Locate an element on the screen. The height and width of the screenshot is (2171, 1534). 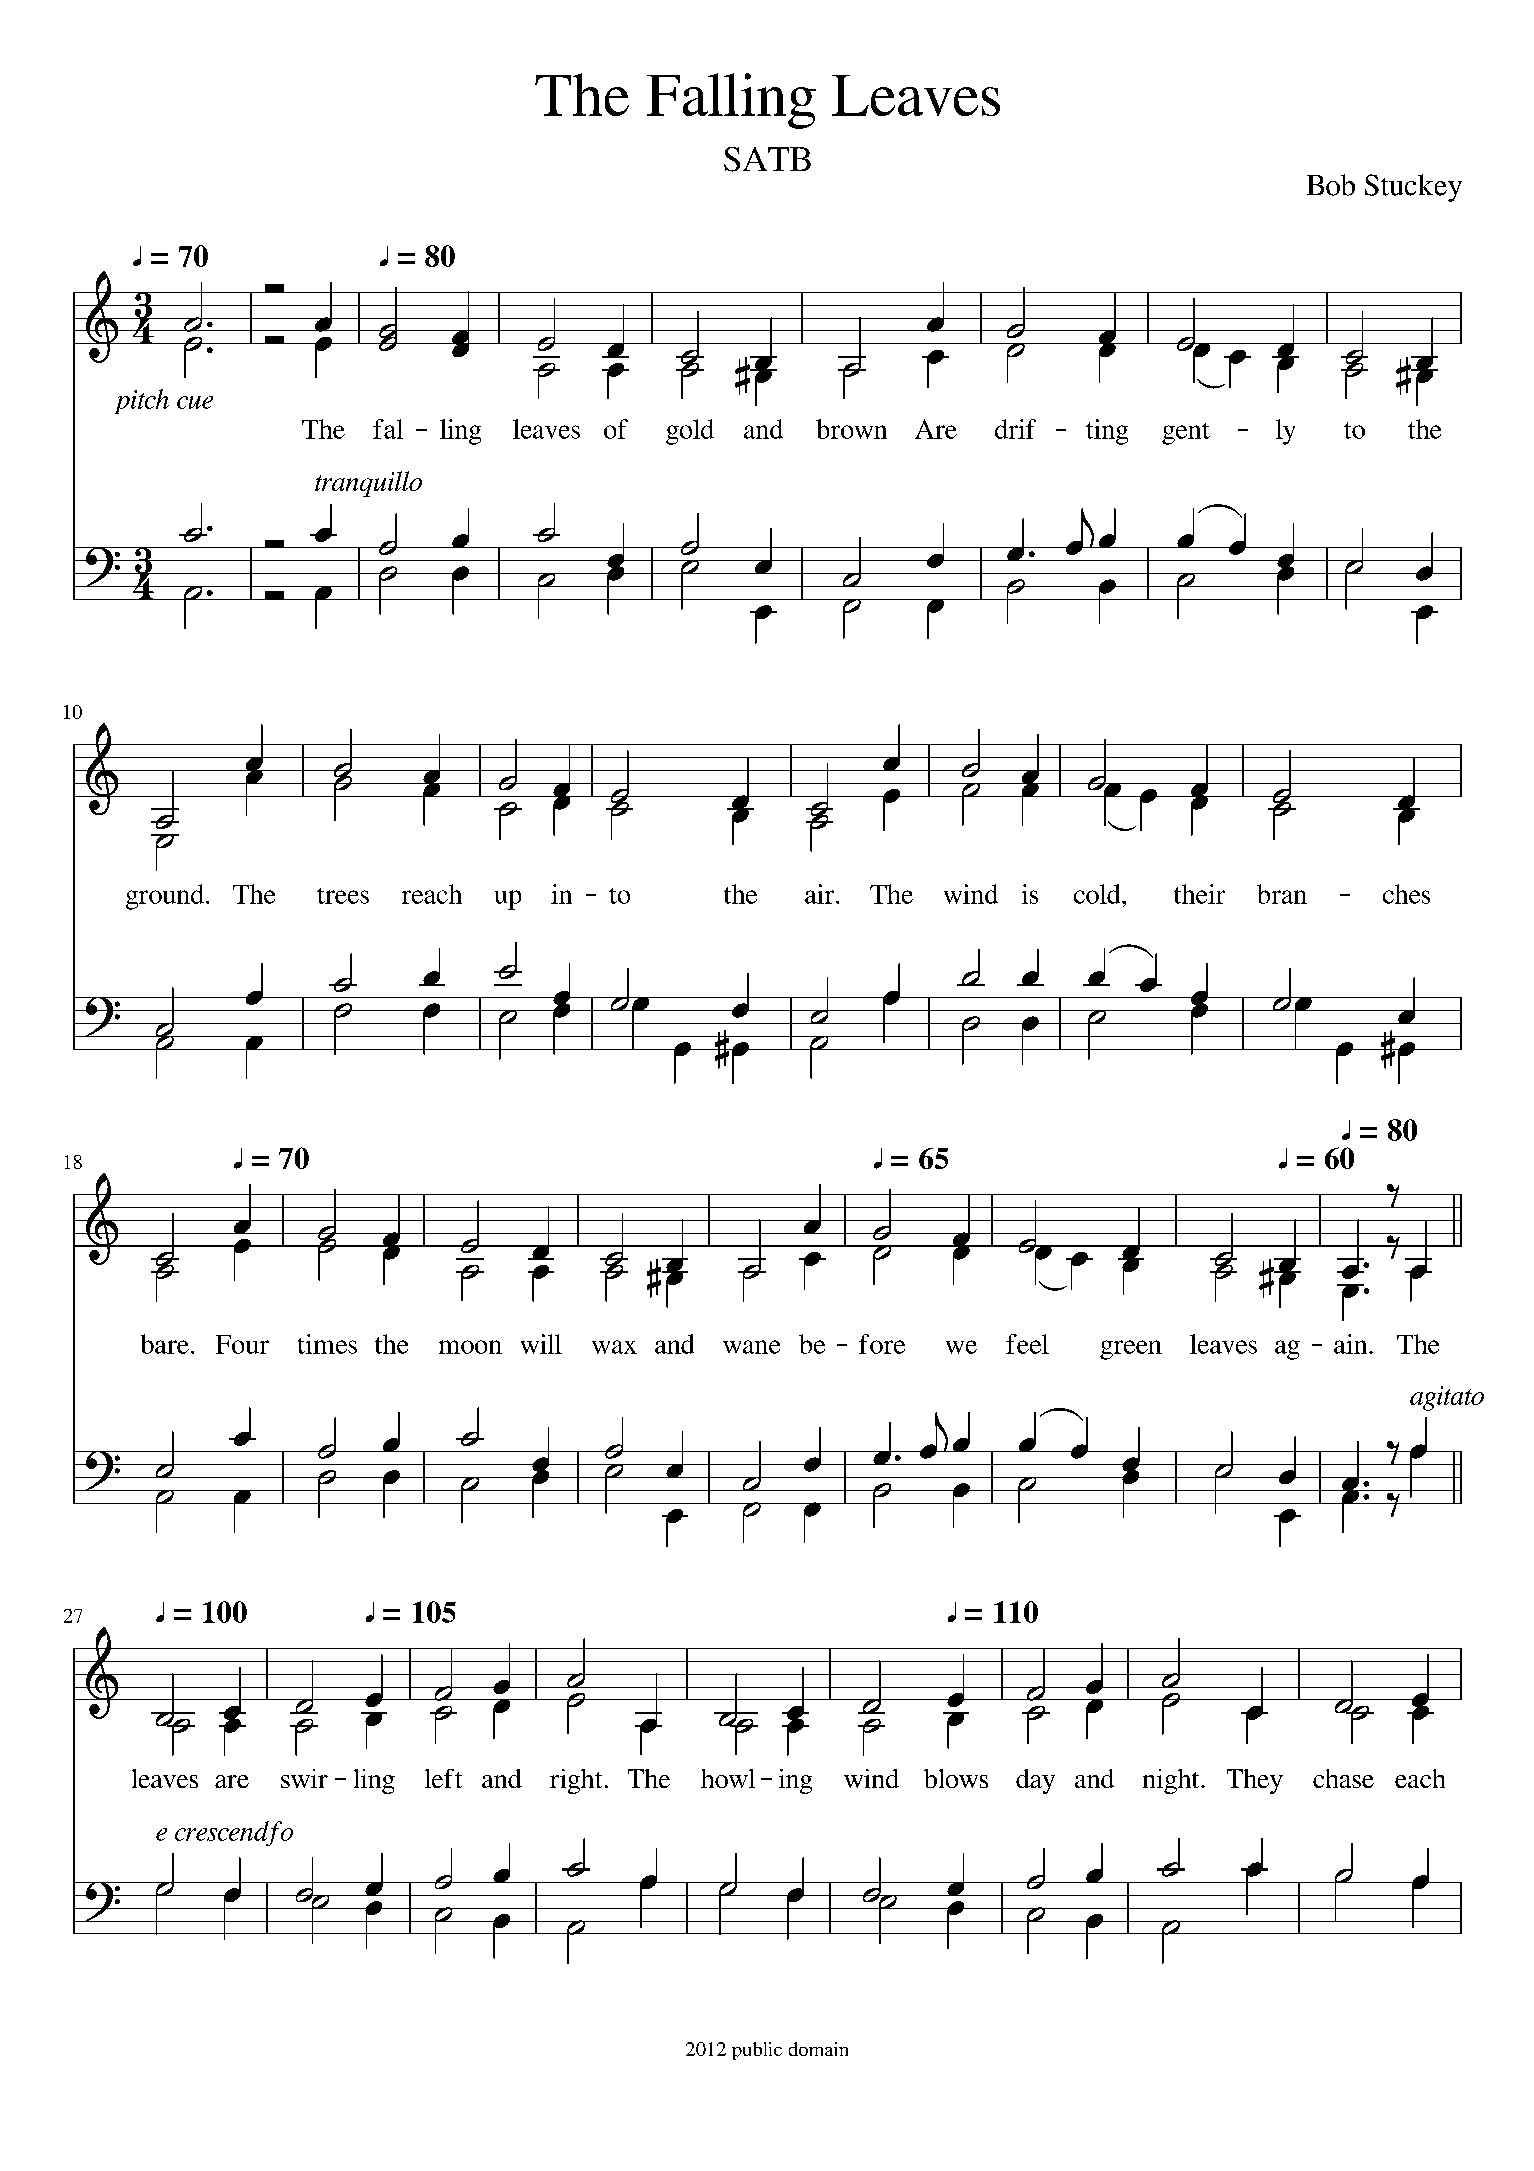
green is located at coordinates (1131, 1350).
